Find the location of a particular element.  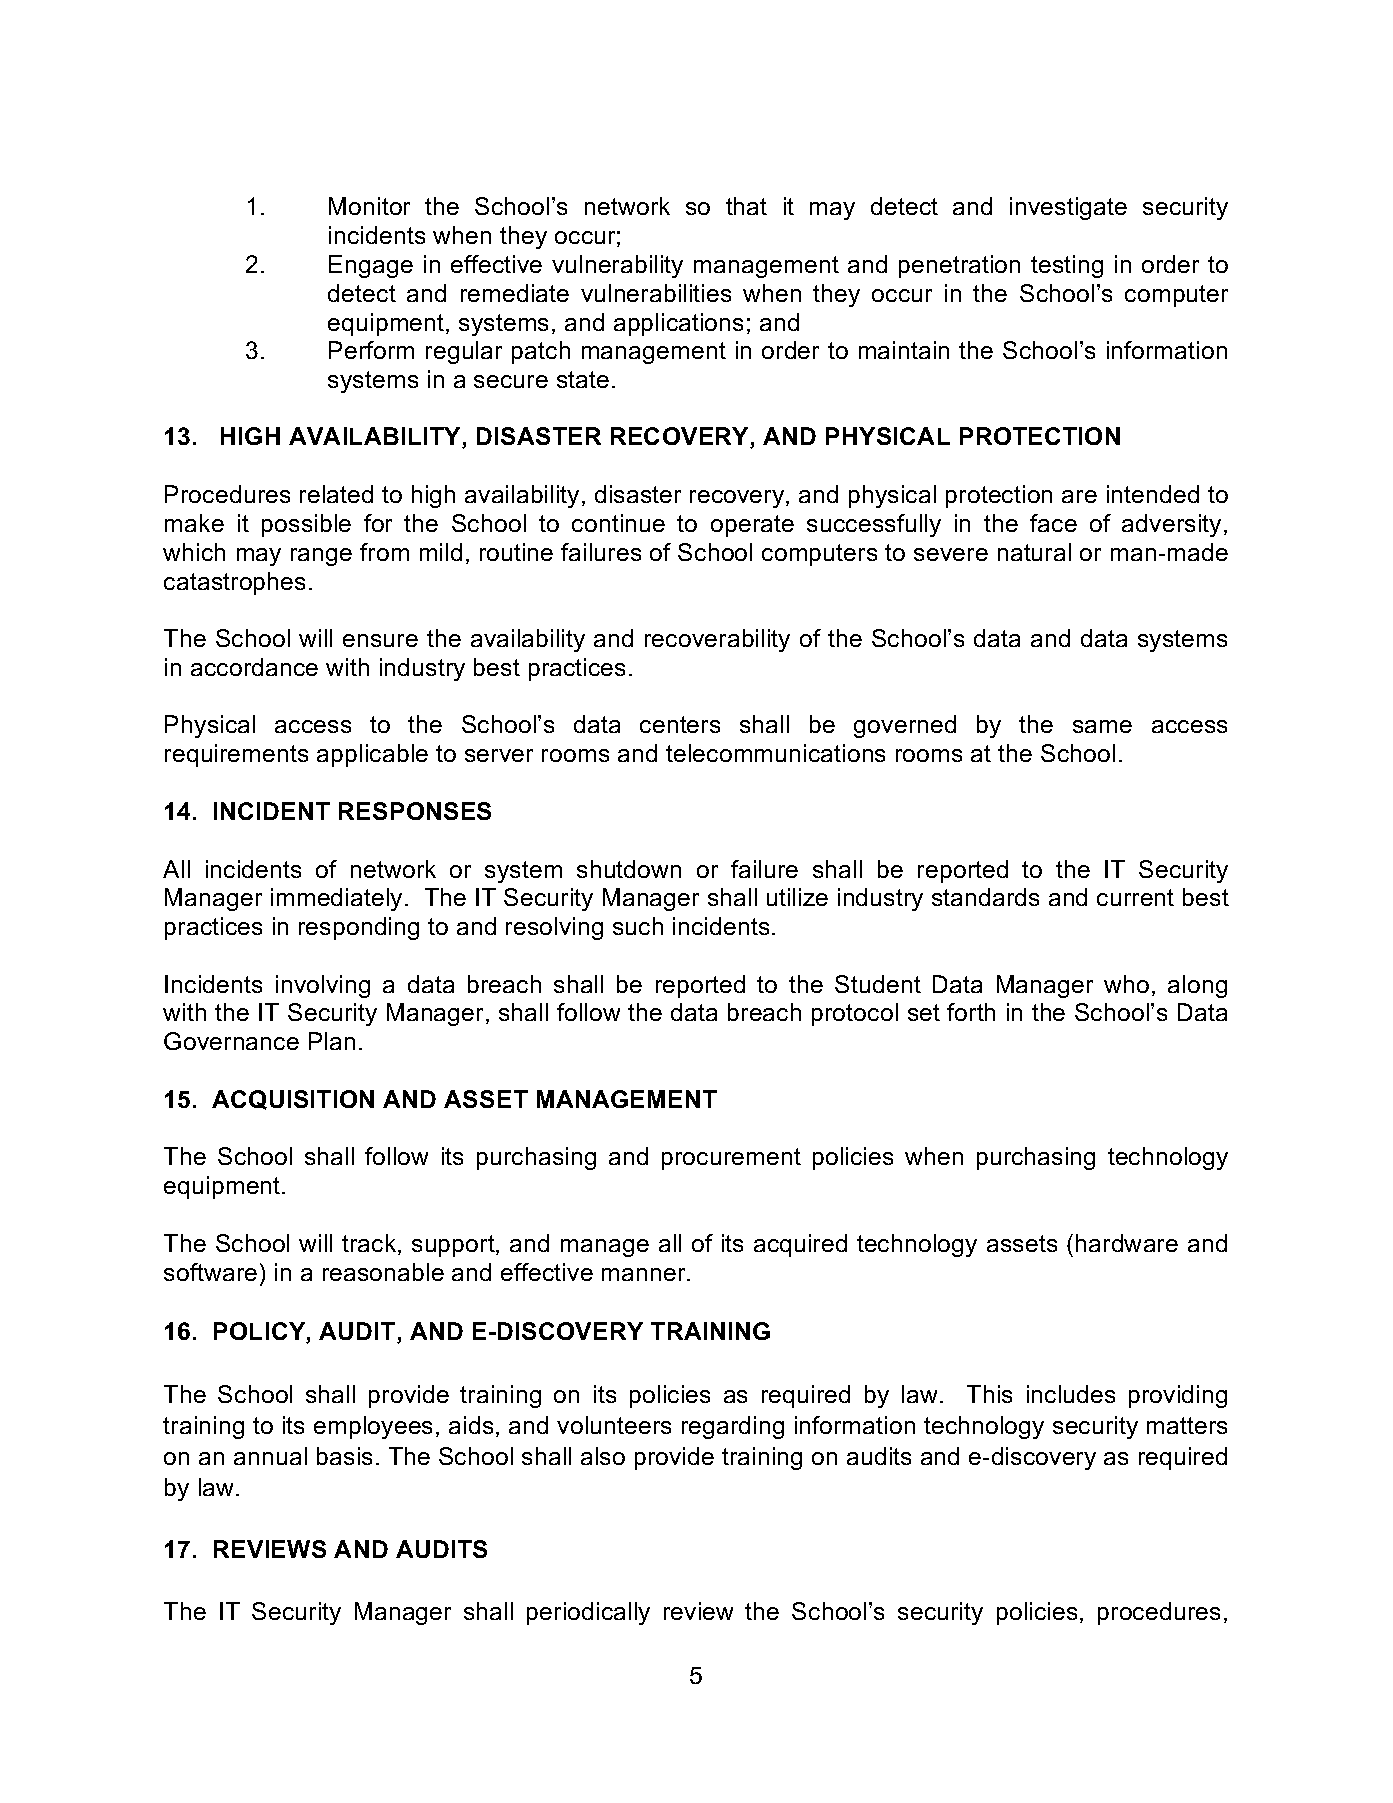

such is located at coordinates (638, 926).
